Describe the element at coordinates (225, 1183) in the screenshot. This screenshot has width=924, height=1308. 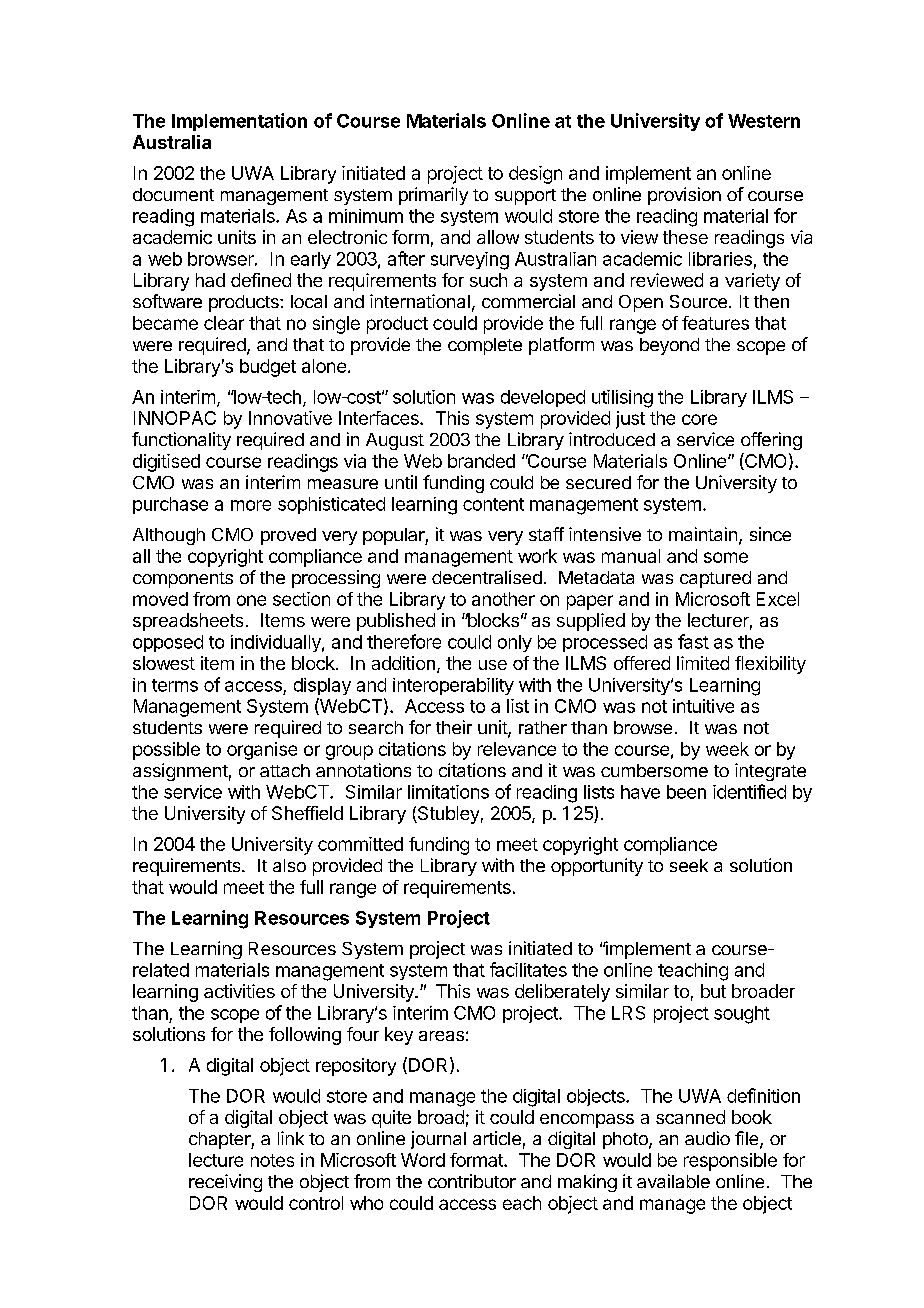
I see `receiving` at that location.
